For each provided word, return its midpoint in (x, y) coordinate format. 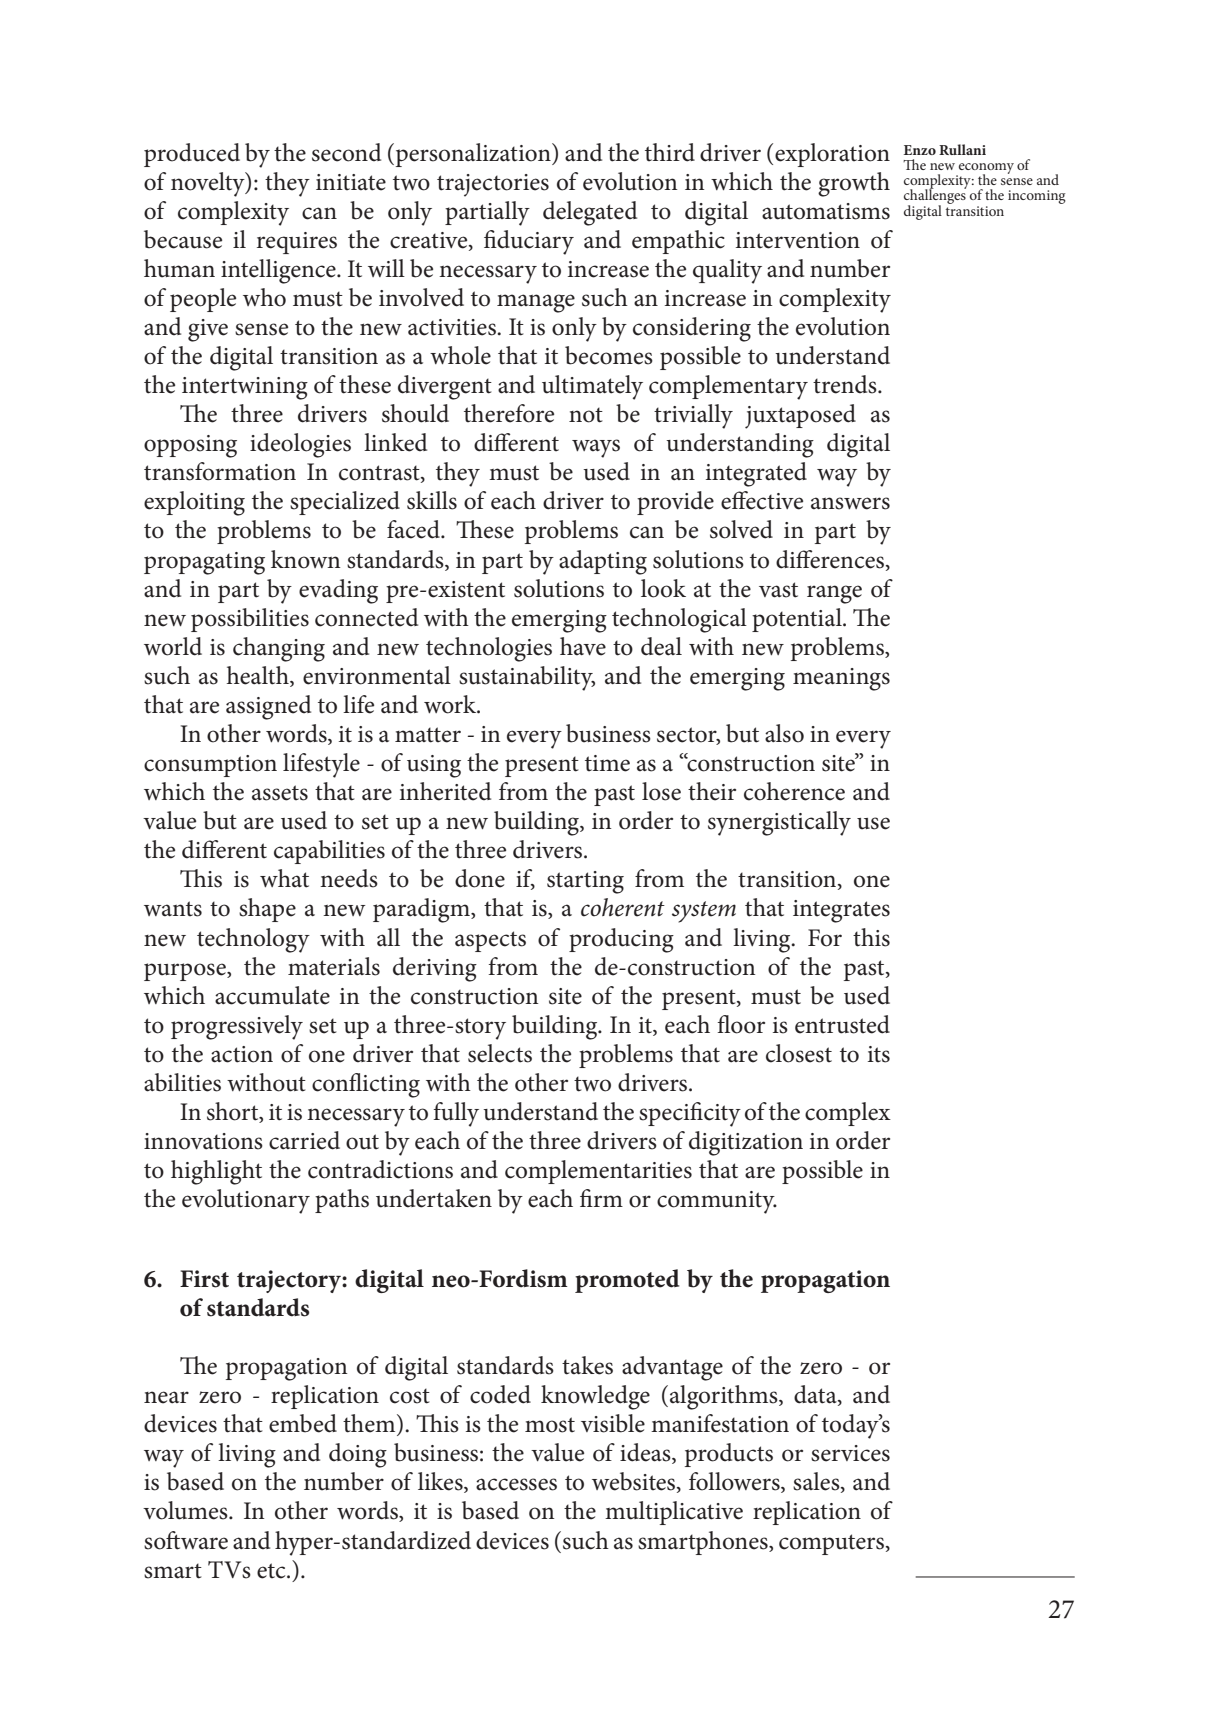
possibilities (250, 620)
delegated (590, 213)
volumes (186, 1510)
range (834, 594)
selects (500, 1053)
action (242, 1054)
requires (297, 243)
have (583, 646)
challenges (935, 197)
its (879, 1054)
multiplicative (674, 1513)
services (850, 1453)
